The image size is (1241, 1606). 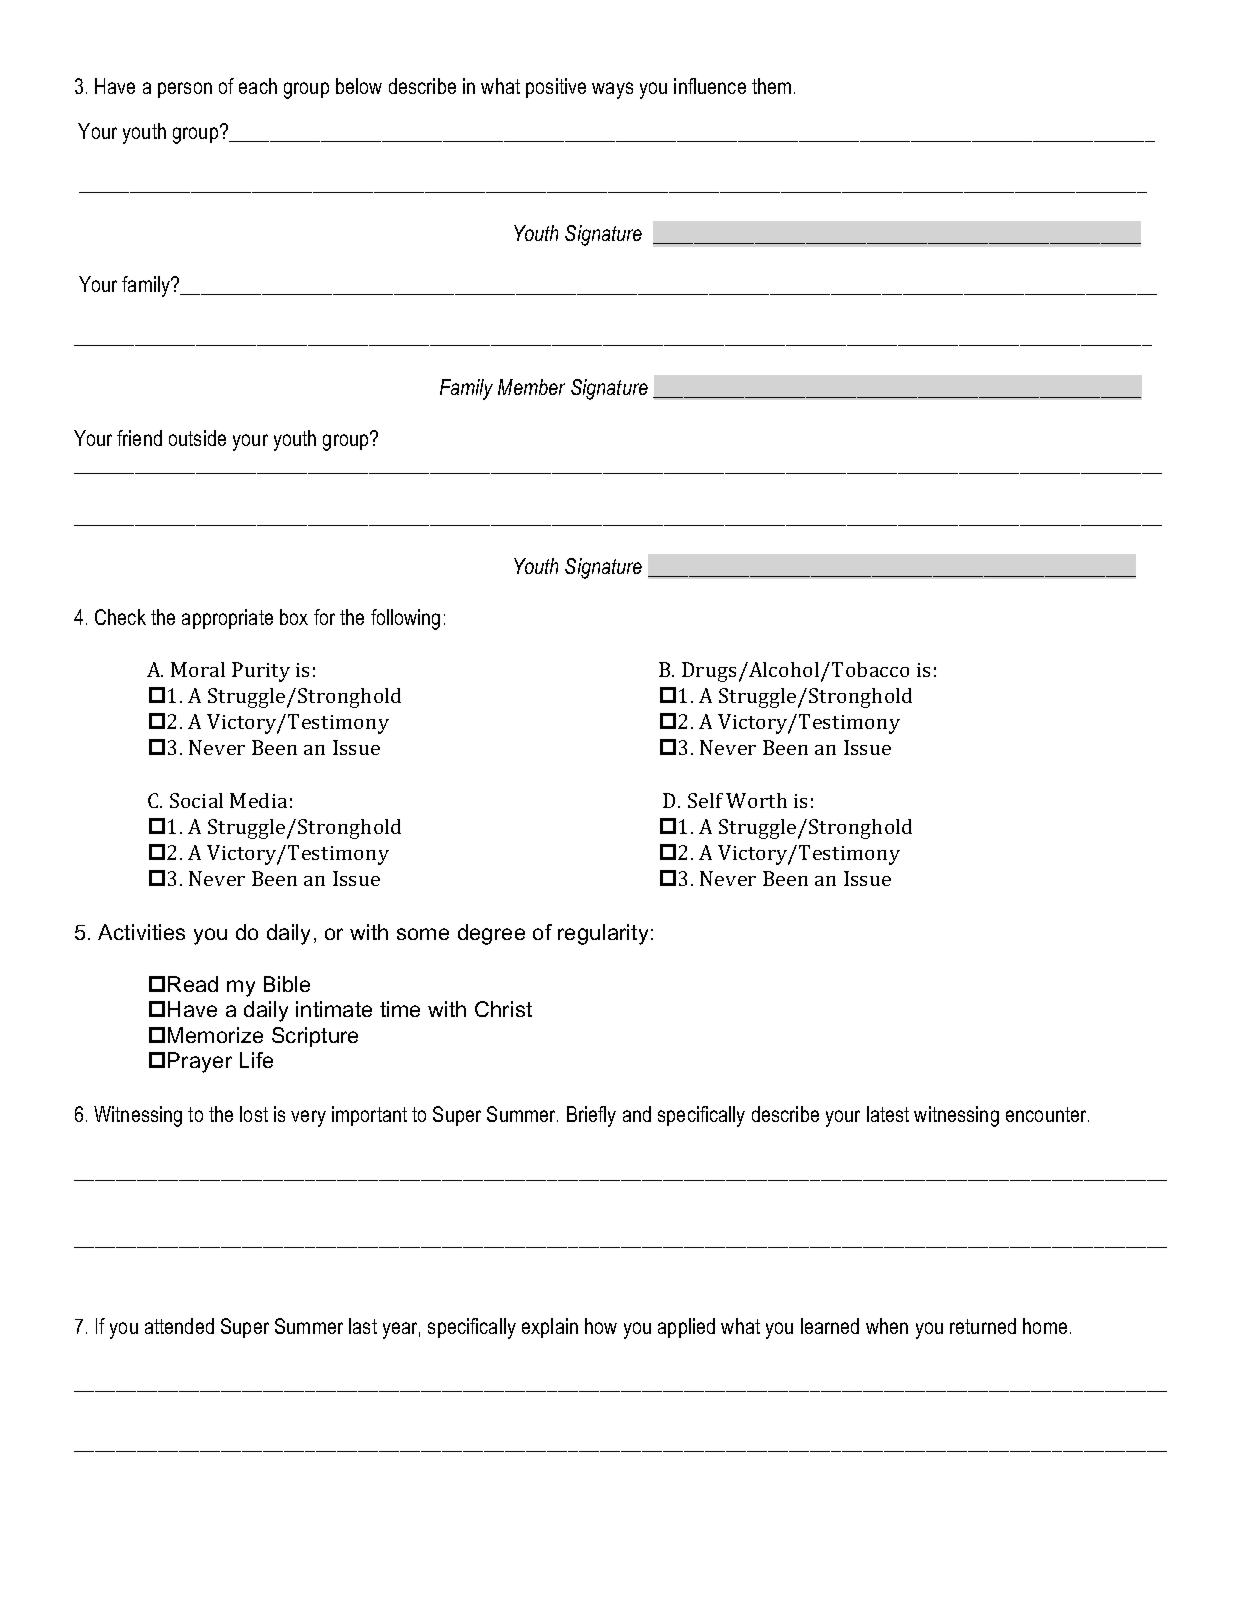 What do you see at coordinates (258, 86) in the page?
I see `each` at bounding box center [258, 86].
